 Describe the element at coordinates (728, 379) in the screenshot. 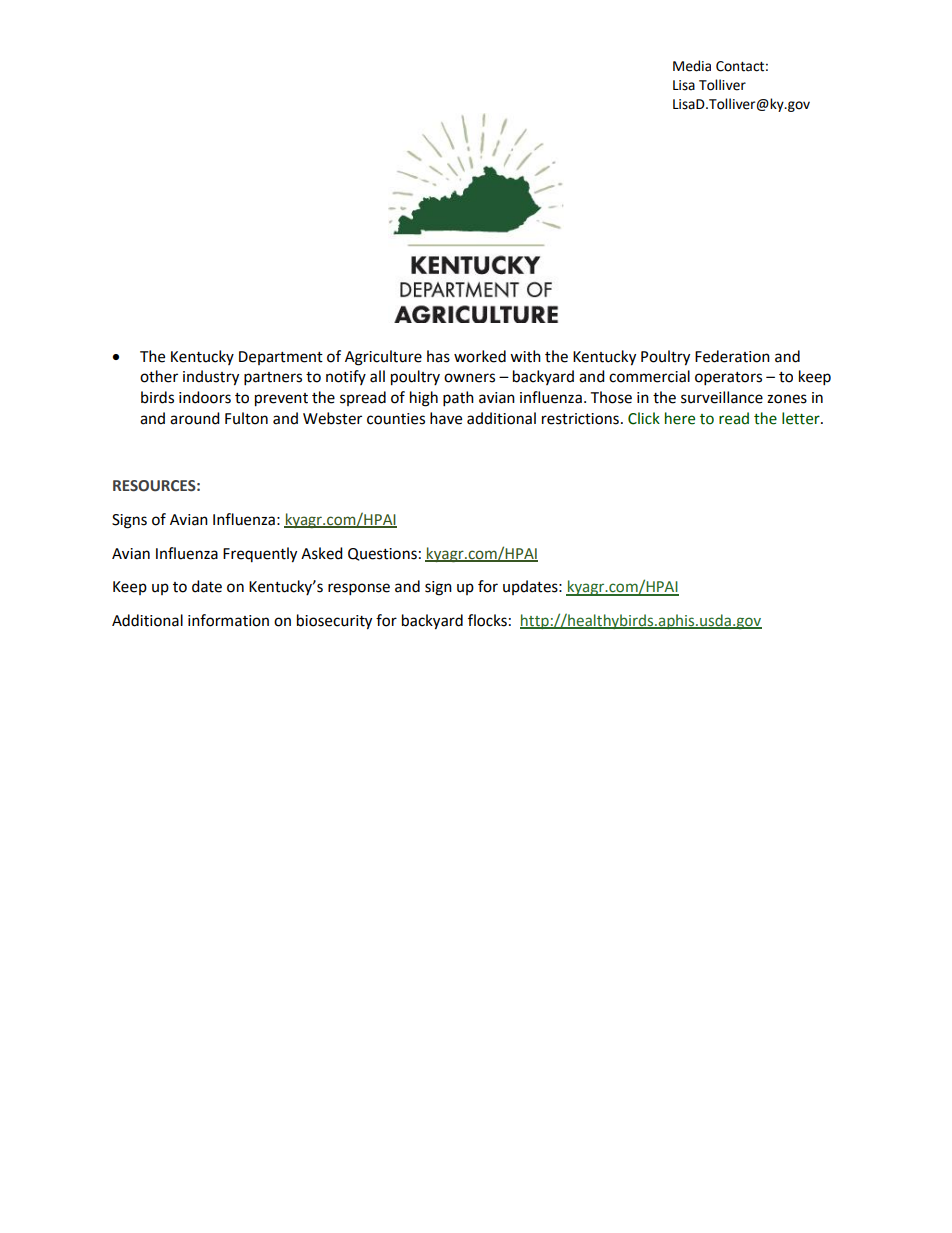

I see `operators` at that location.
